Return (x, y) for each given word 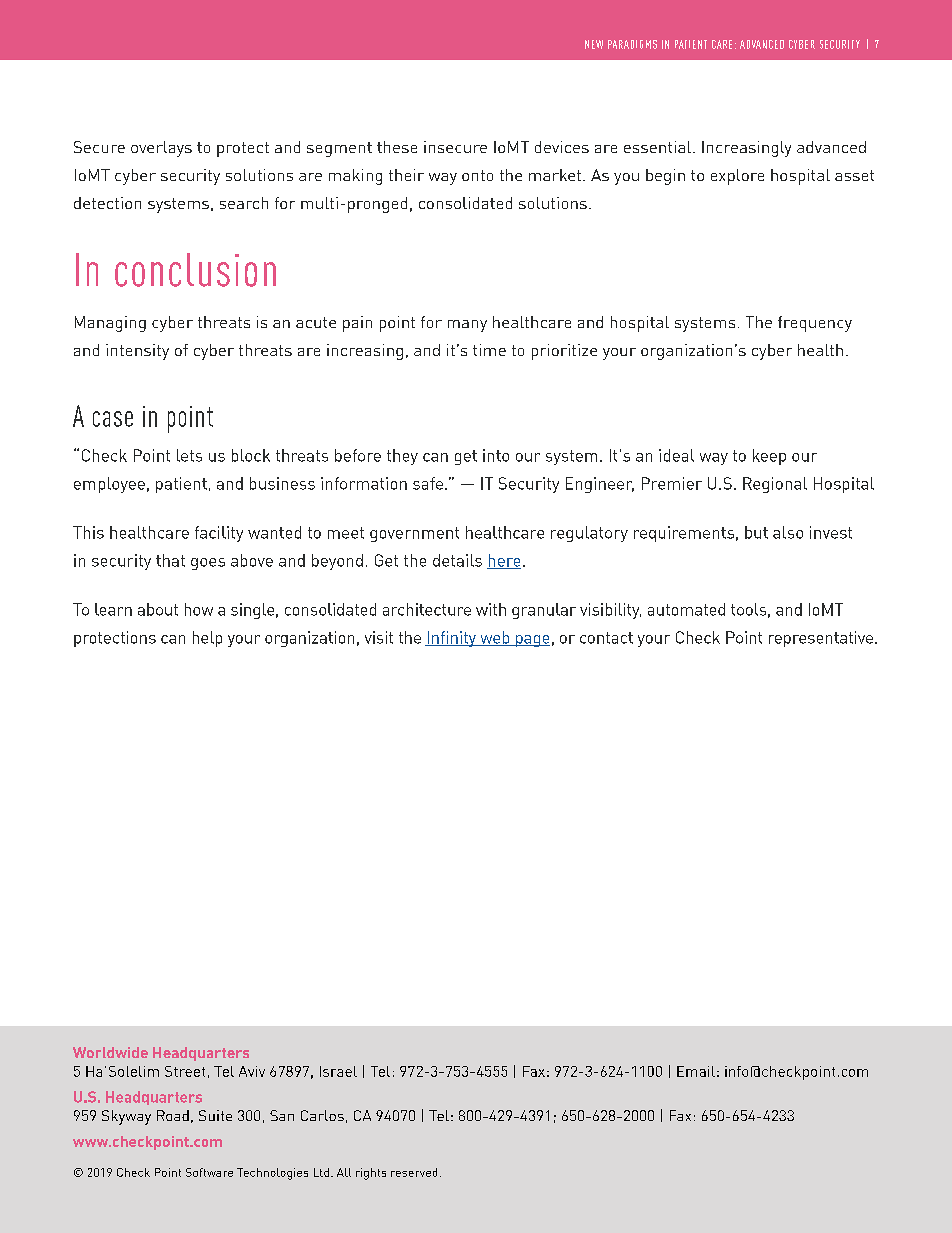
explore (737, 177)
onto (477, 175)
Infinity (452, 639)
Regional (775, 485)
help (207, 639)
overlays (161, 149)
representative (821, 639)
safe (428, 483)
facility (219, 534)
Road (173, 1115)
